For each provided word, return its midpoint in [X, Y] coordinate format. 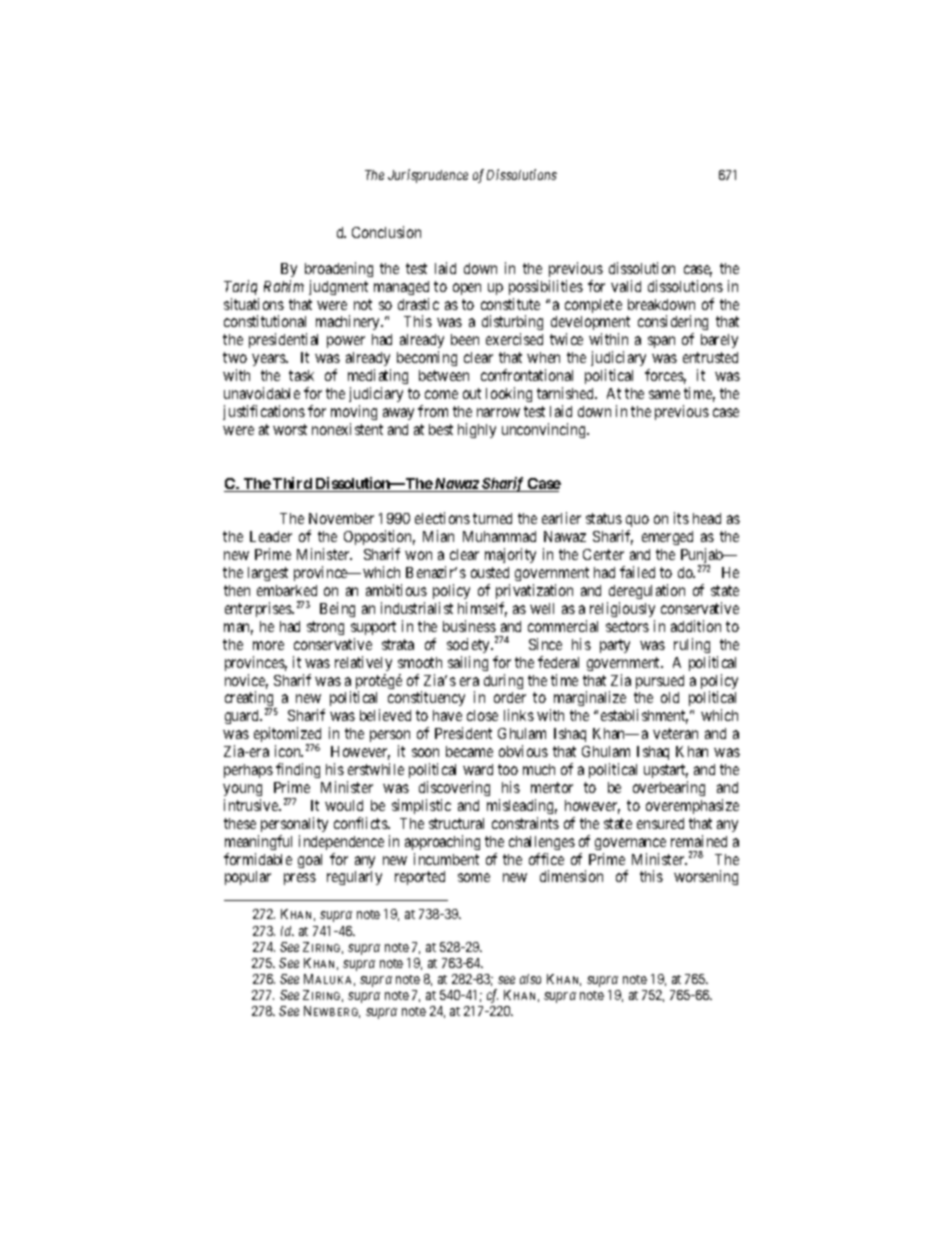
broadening [339, 269]
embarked [287, 590]
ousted [490, 572]
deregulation [647, 591]
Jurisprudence [428, 176]
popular [248, 878]
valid [626, 286]
